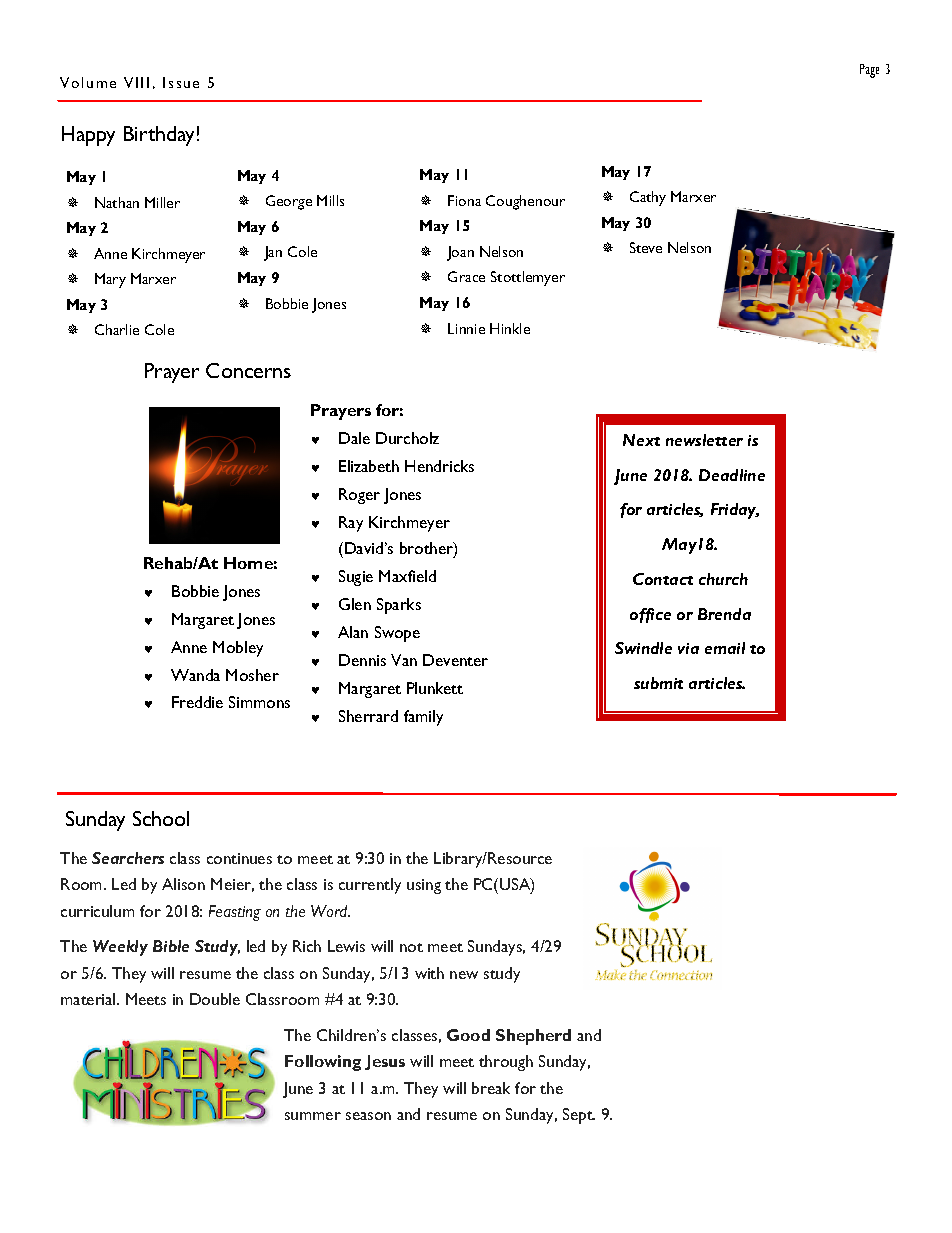 The image size is (952, 1233). Describe the element at coordinates (491, 1088) in the screenshot. I see `break` at that location.
